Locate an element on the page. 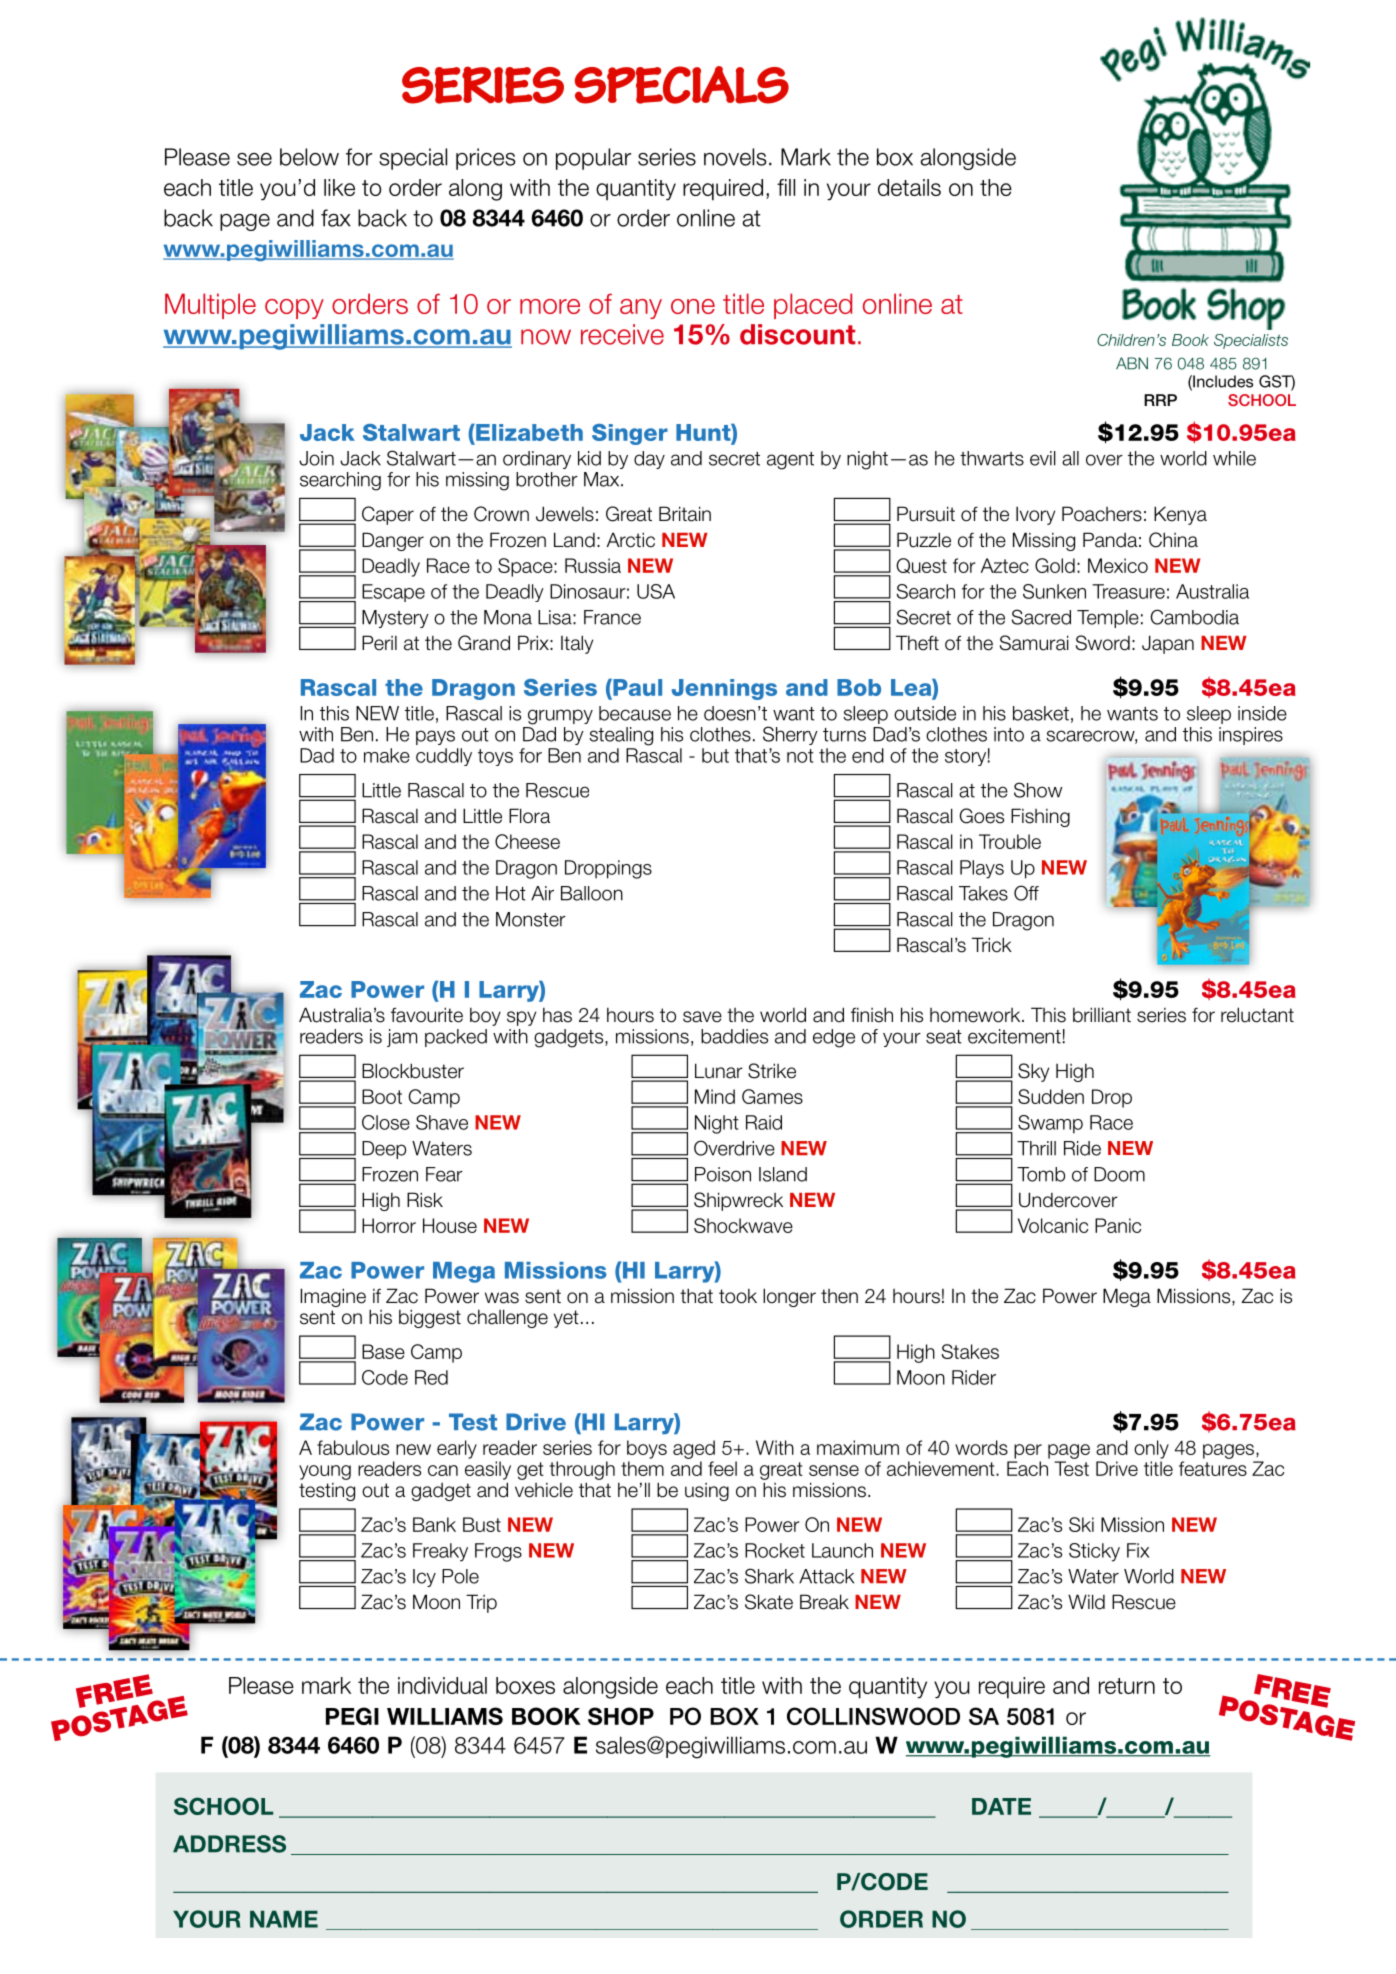 The width and height of the document is (1396, 1974). took is located at coordinates (738, 1296).
